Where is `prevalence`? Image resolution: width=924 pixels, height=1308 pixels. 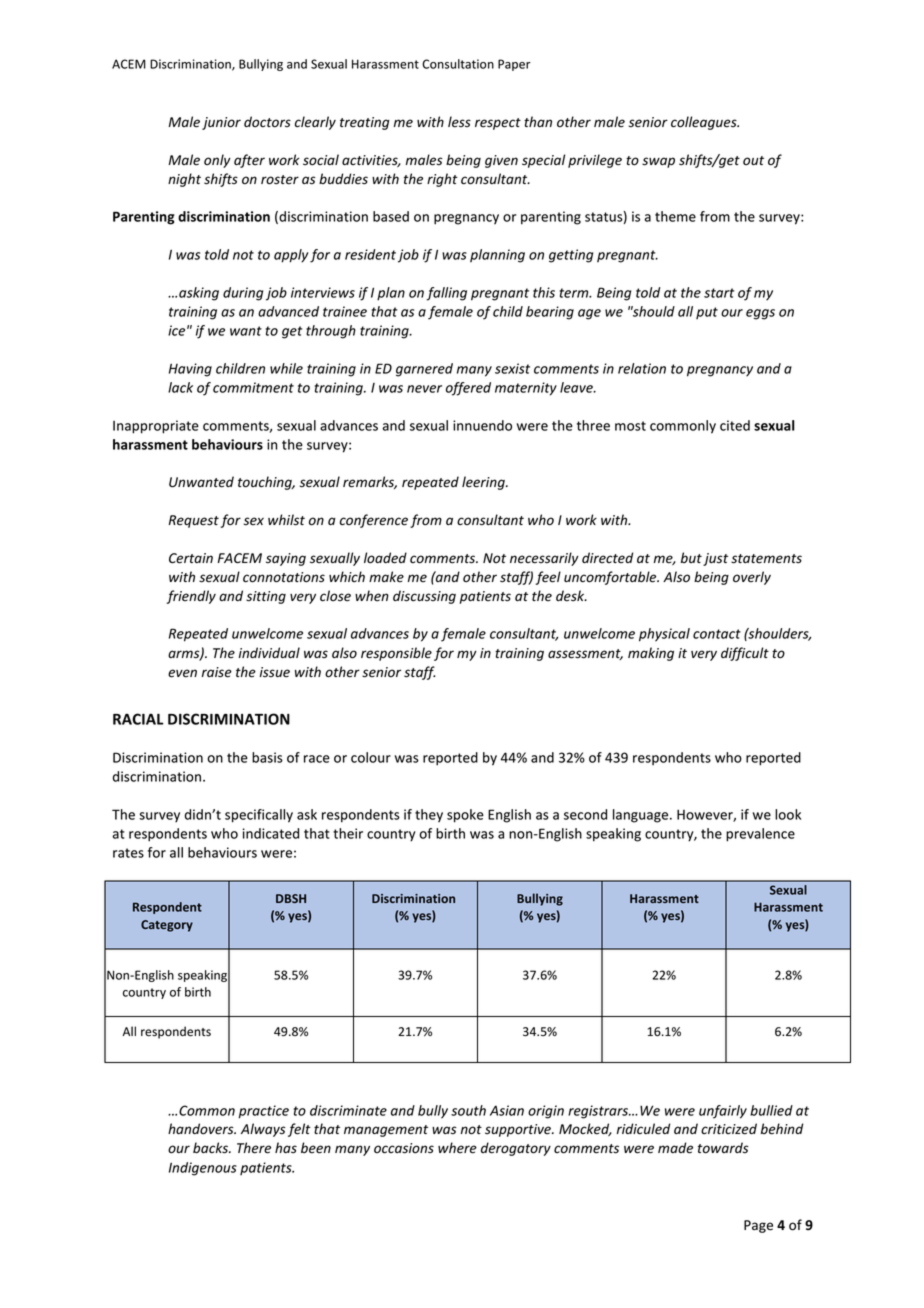 prevalence is located at coordinates (760, 835).
